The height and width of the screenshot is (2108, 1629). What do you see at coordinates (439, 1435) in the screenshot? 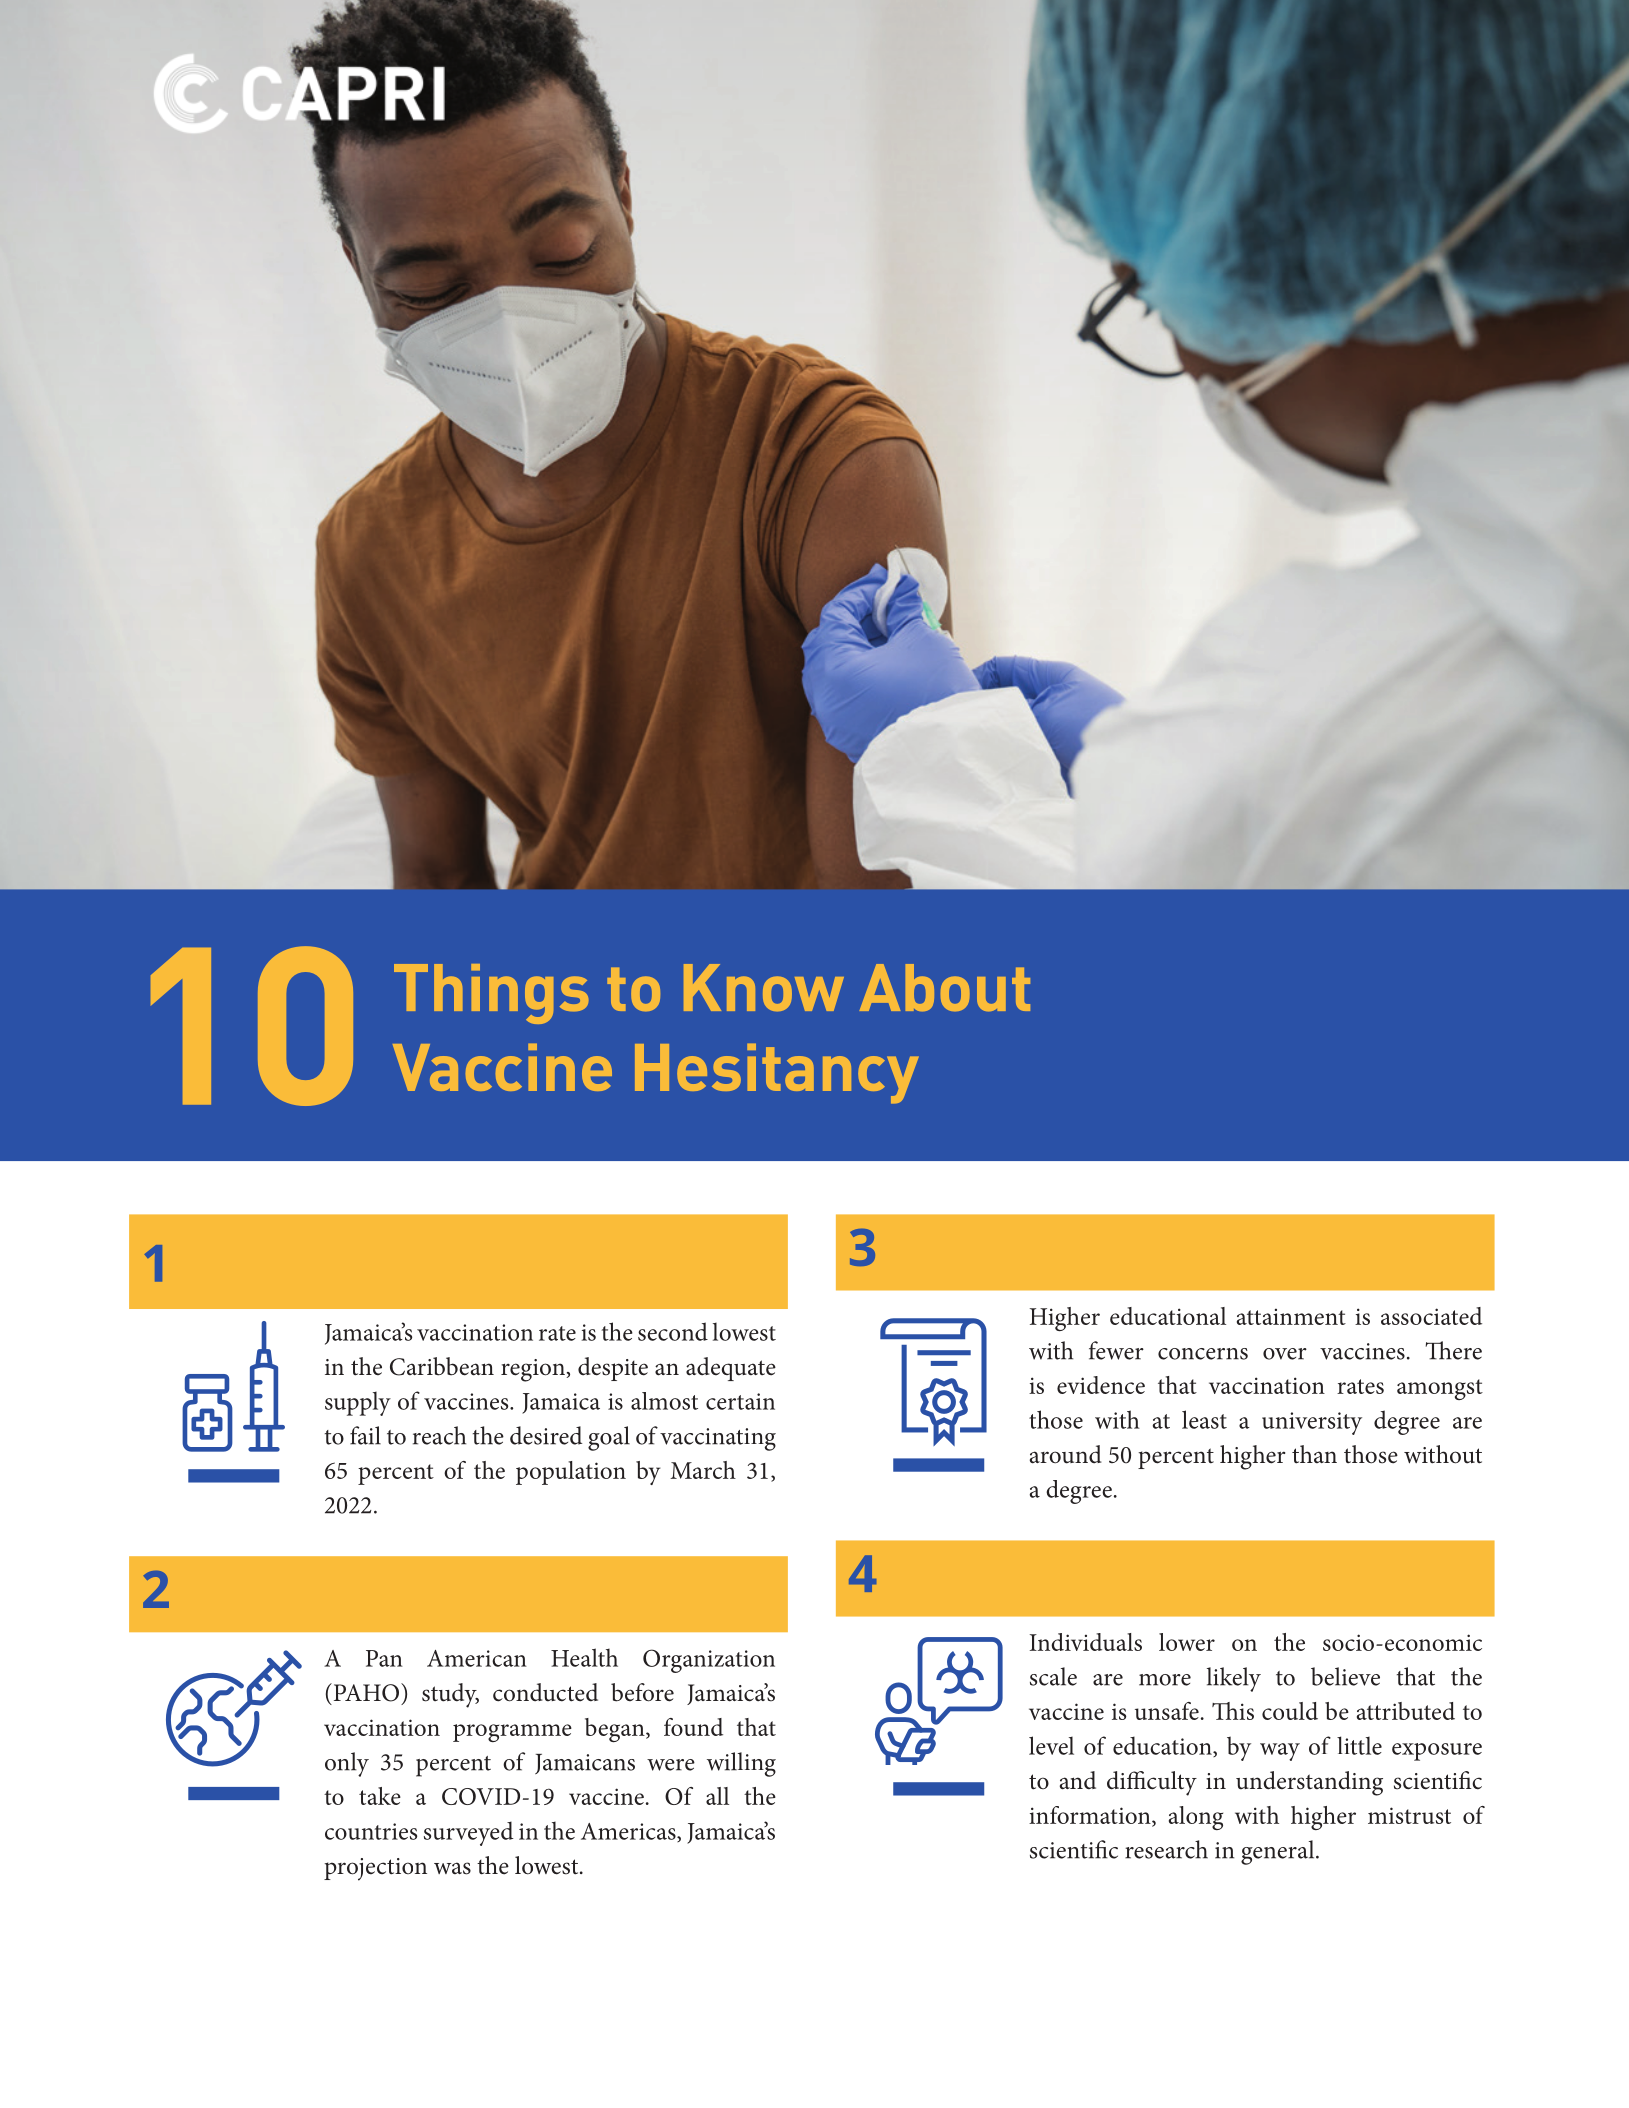
I see `reach` at bounding box center [439, 1435].
